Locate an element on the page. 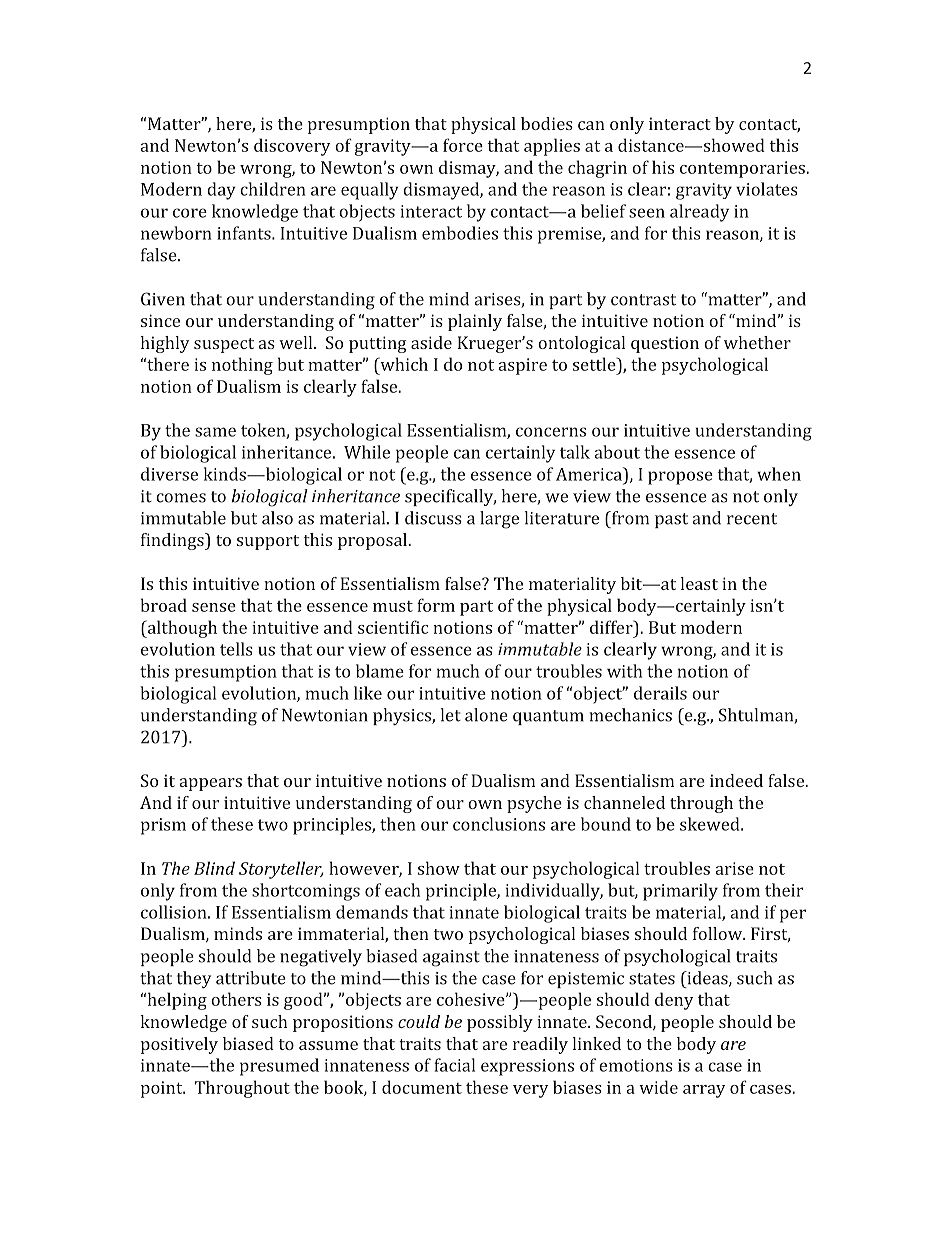 The height and width of the page is (1233, 952). form is located at coordinates (436, 605).
